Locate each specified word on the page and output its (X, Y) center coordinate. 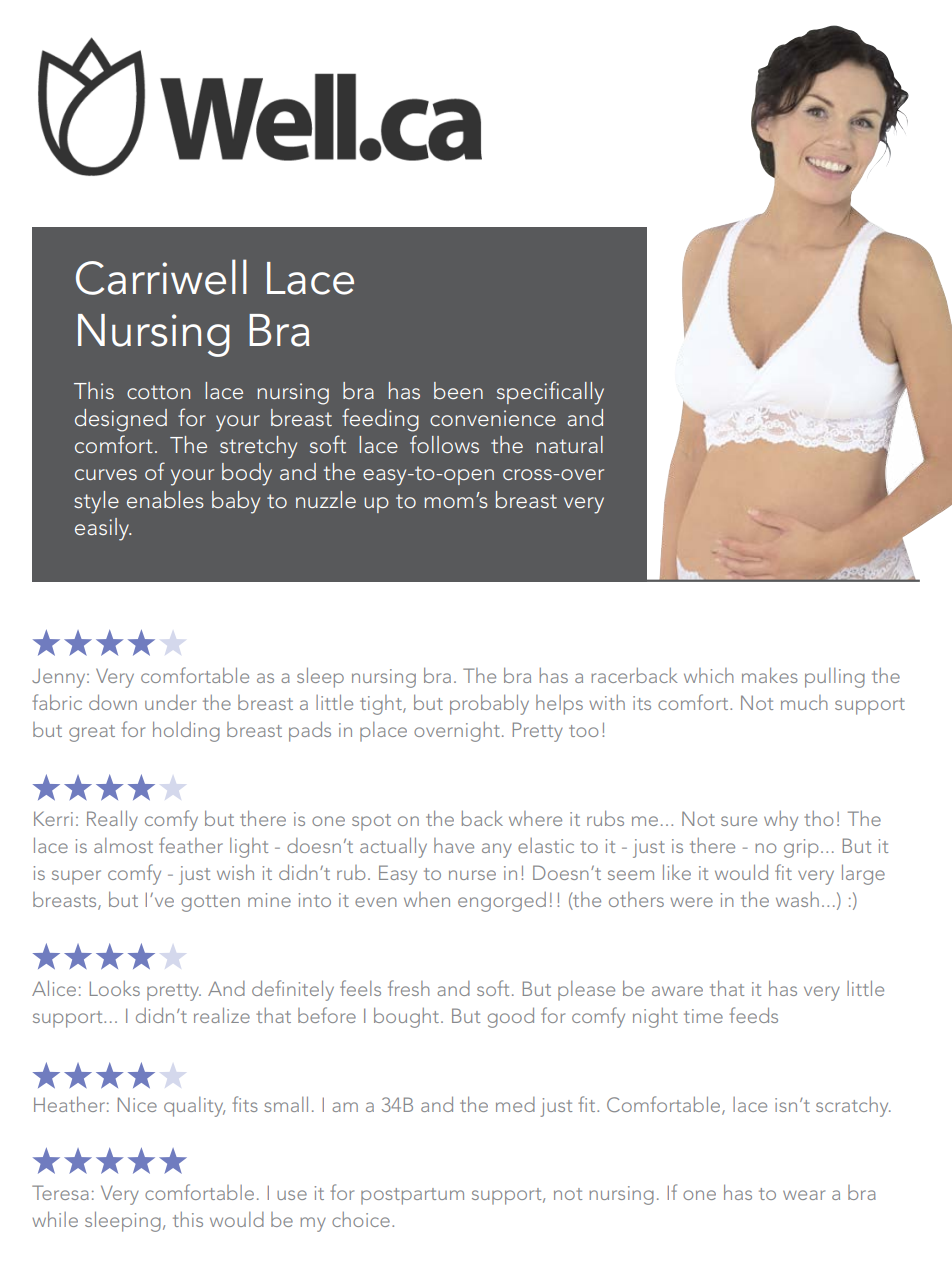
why (781, 821)
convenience (493, 418)
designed (121, 420)
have (454, 845)
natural (569, 444)
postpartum (412, 1196)
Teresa (60, 1192)
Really (112, 820)
